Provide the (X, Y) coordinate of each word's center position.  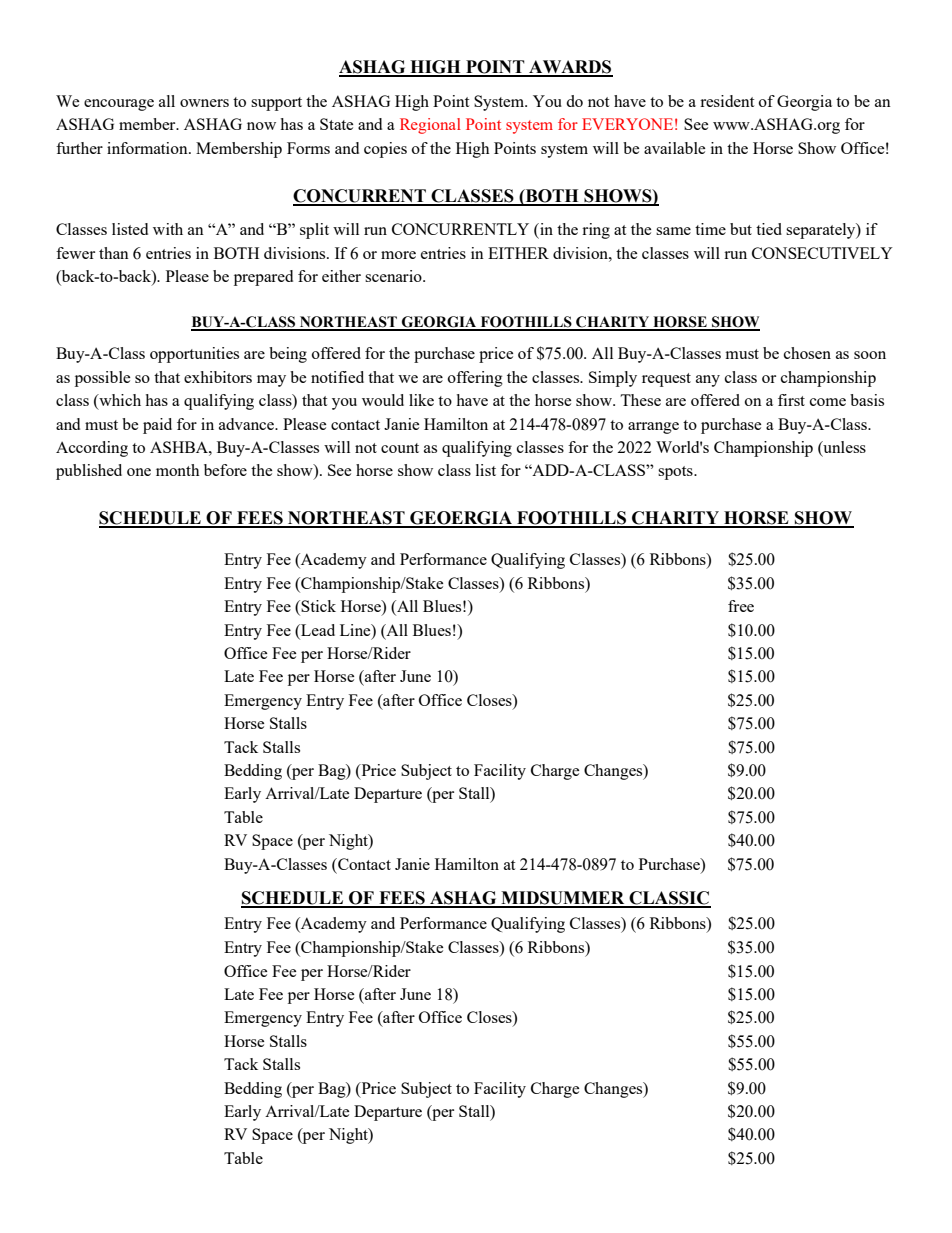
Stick (318, 606)
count (400, 448)
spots (676, 473)
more (398, 255)
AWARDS (570, 68)
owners (204, 103)
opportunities (194, 355)
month (178, 470)
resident (727, 101)
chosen (807, 353)
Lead (317, 630)
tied (769, 229)
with (168, 229)
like (421, 400)
